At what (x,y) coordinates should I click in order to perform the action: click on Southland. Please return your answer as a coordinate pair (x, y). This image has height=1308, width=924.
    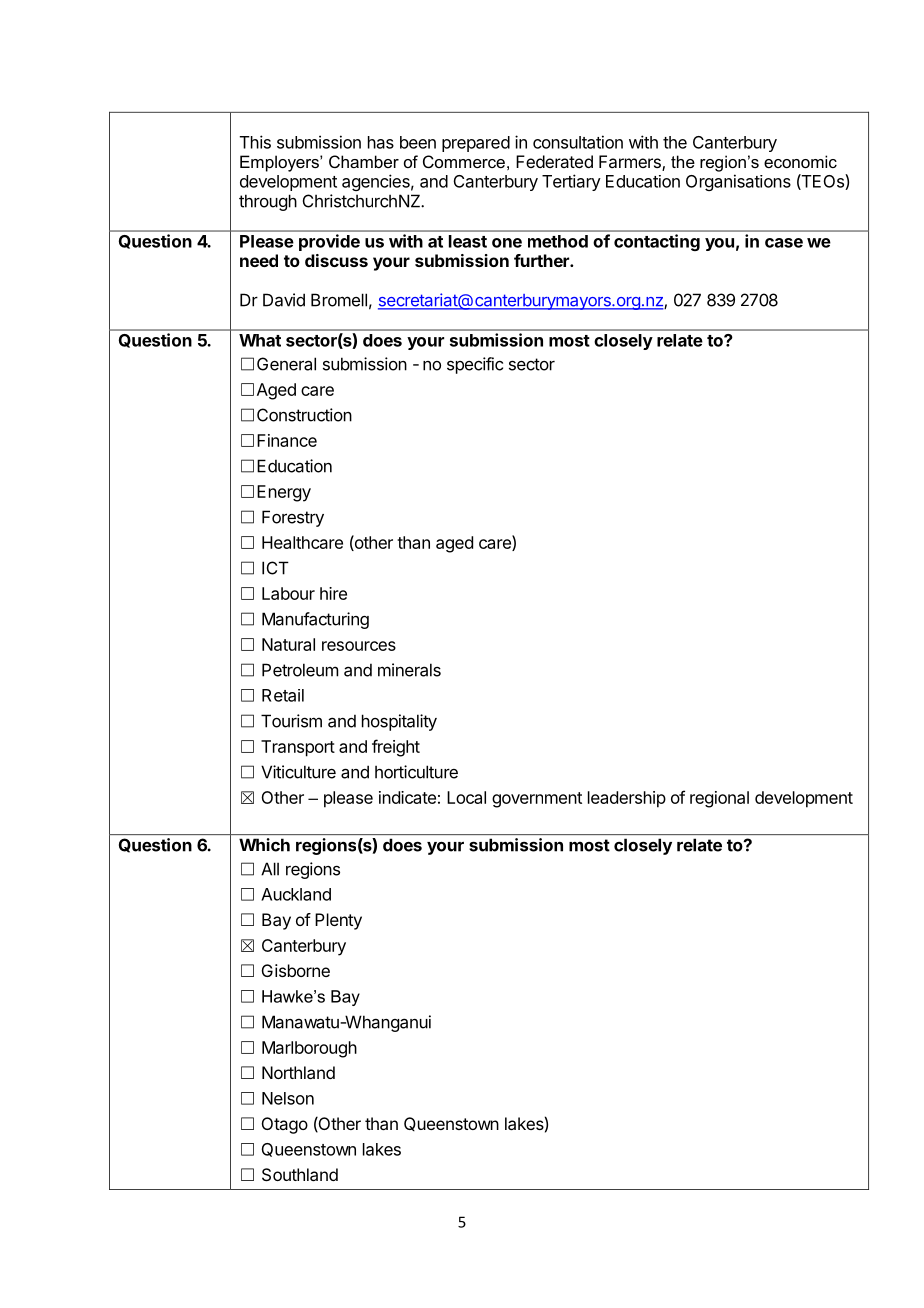
    Looking at the image, I should click on (300, 1174).
